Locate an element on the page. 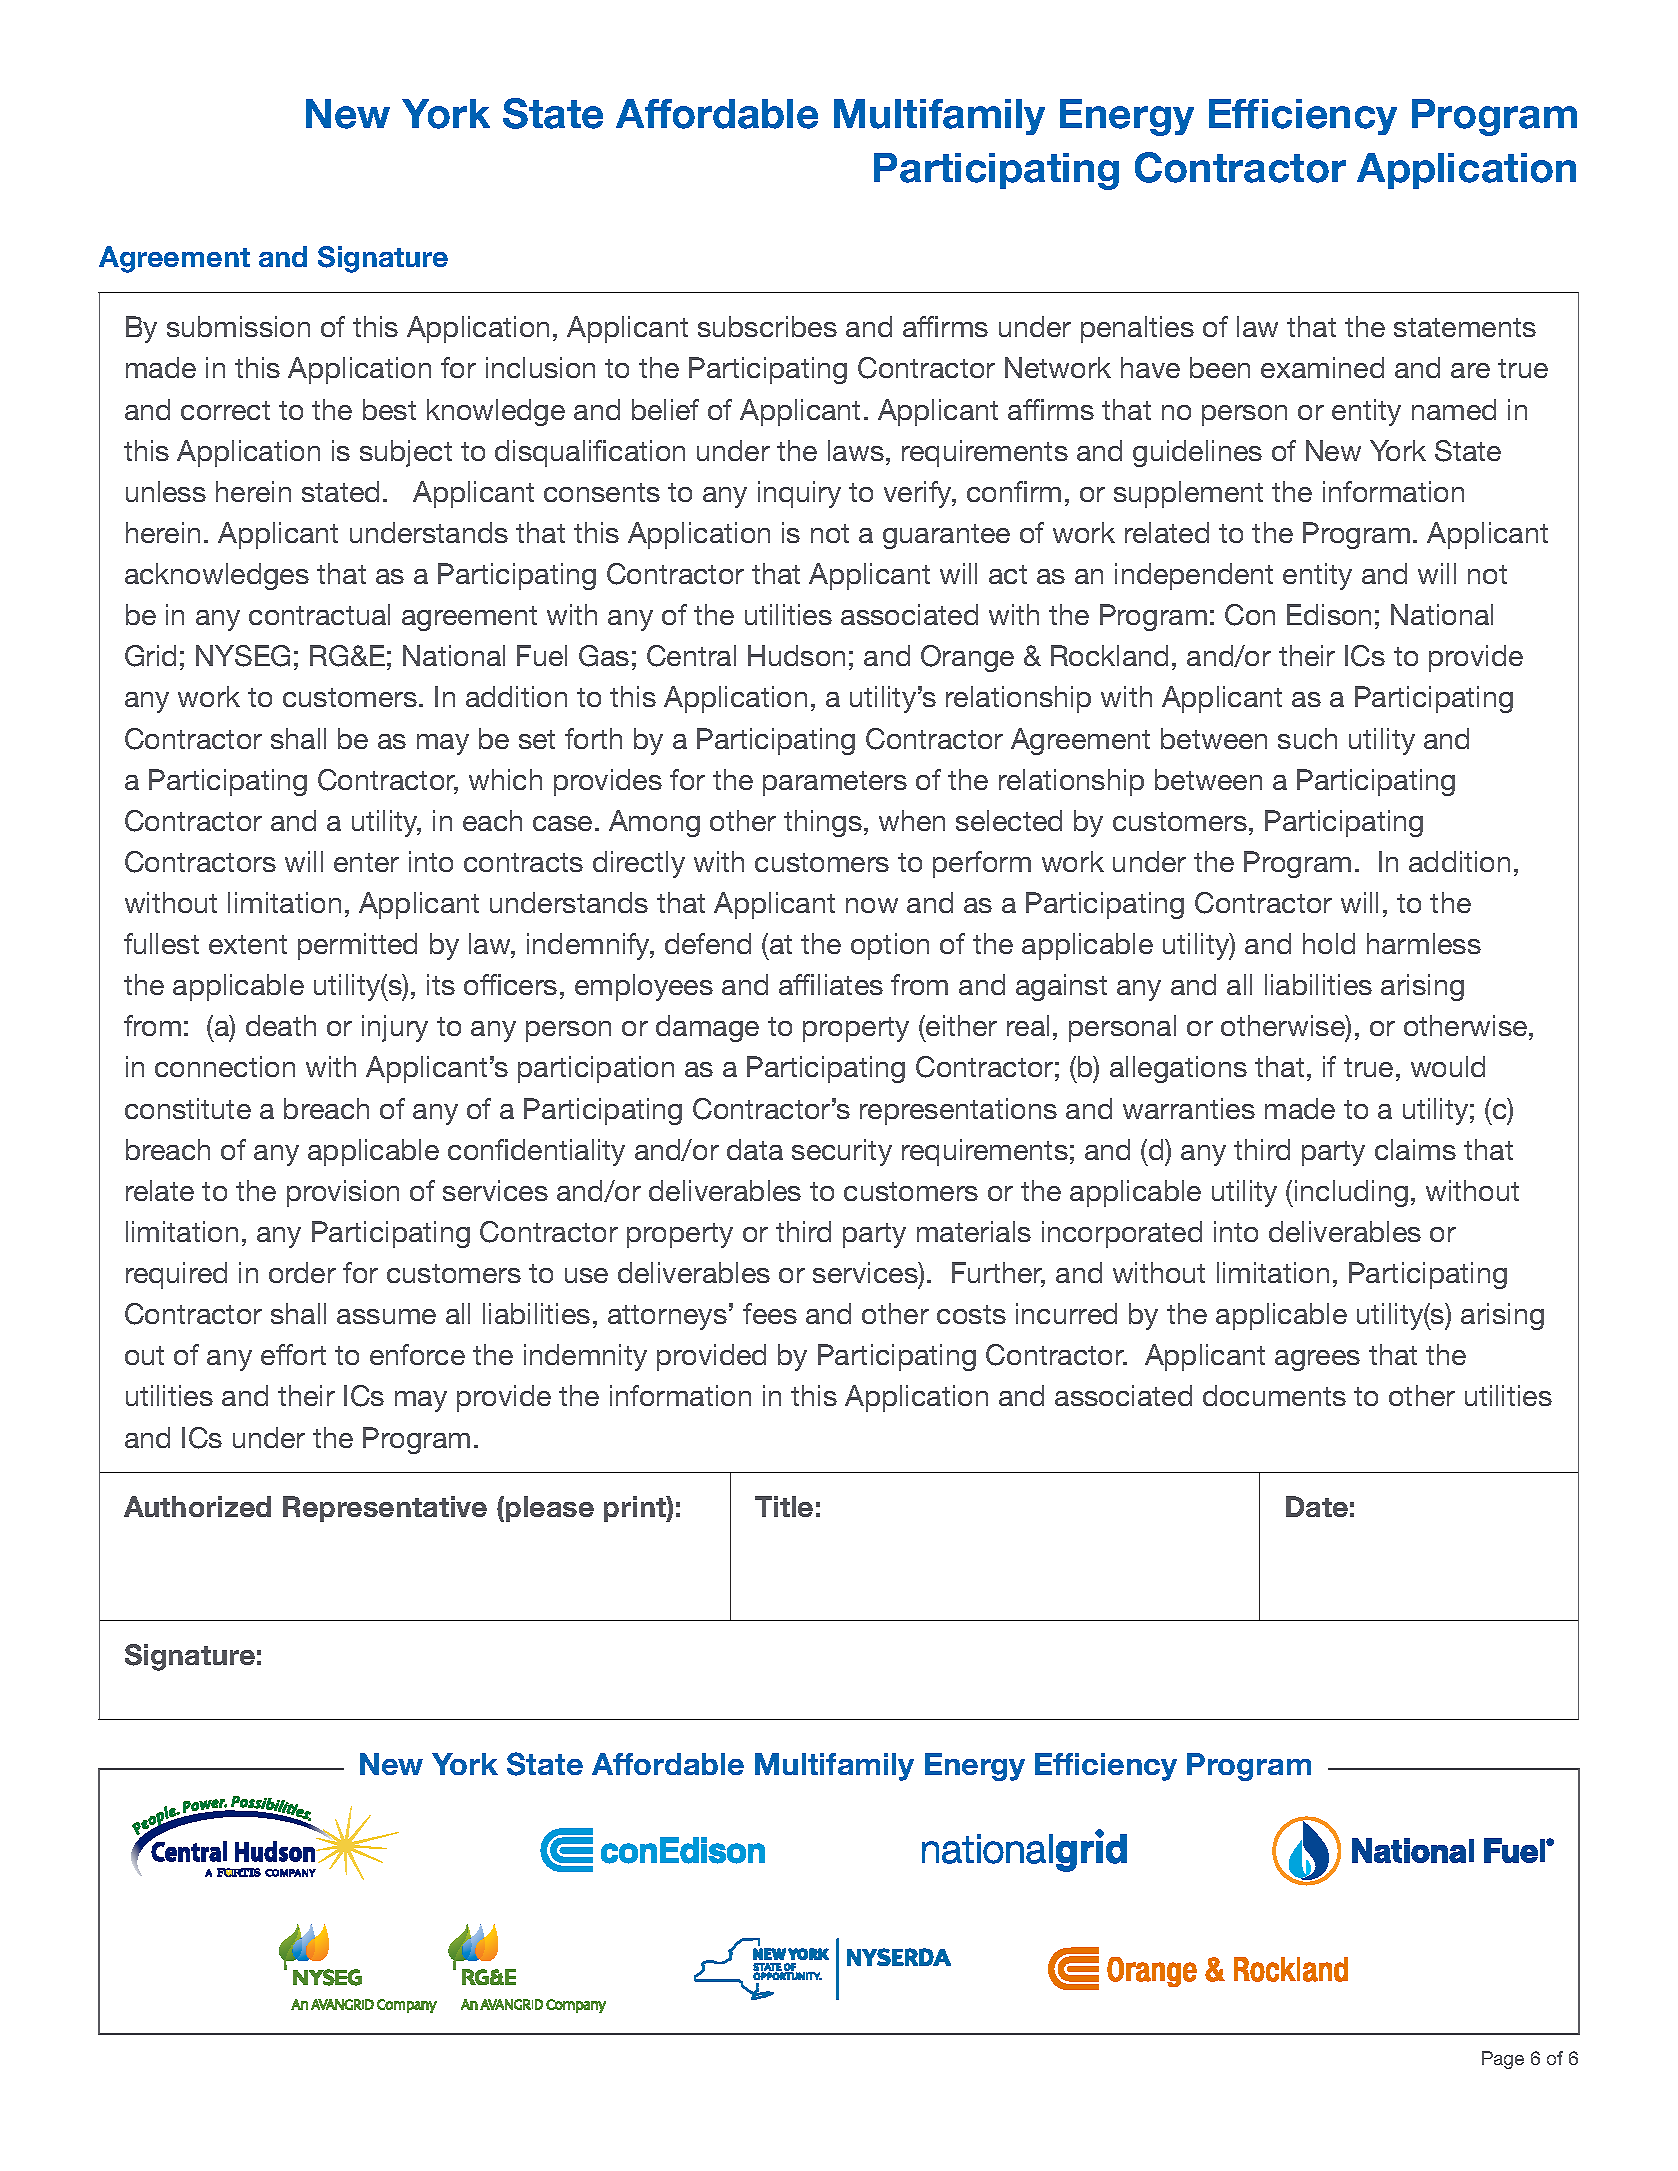  Representative is located at coordinates (385, 1509).
